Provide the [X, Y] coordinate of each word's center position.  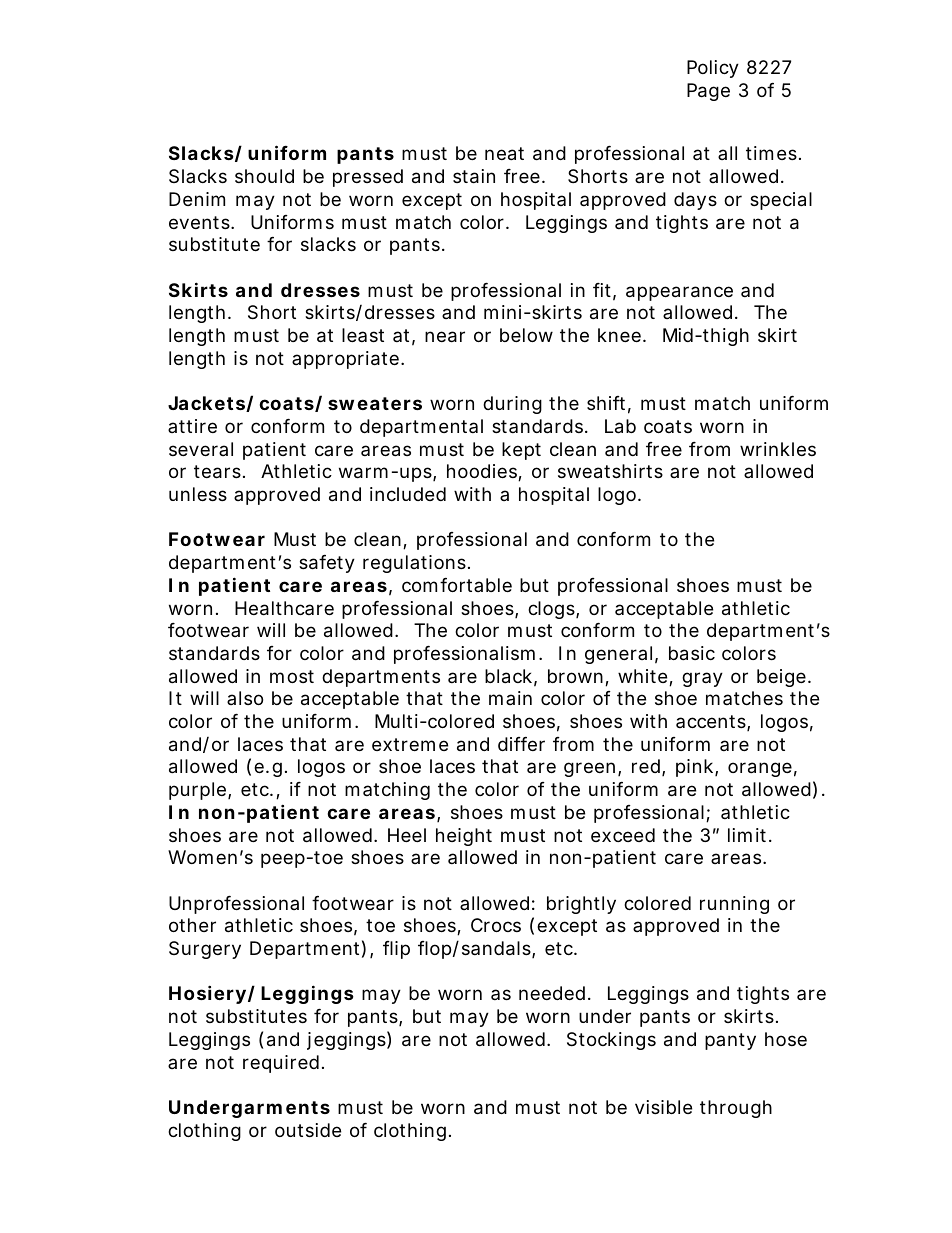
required [283, 1064]
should [264, 176]
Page [708, 92]
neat [504, 154]
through [736, 1109]
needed [554, 993]
